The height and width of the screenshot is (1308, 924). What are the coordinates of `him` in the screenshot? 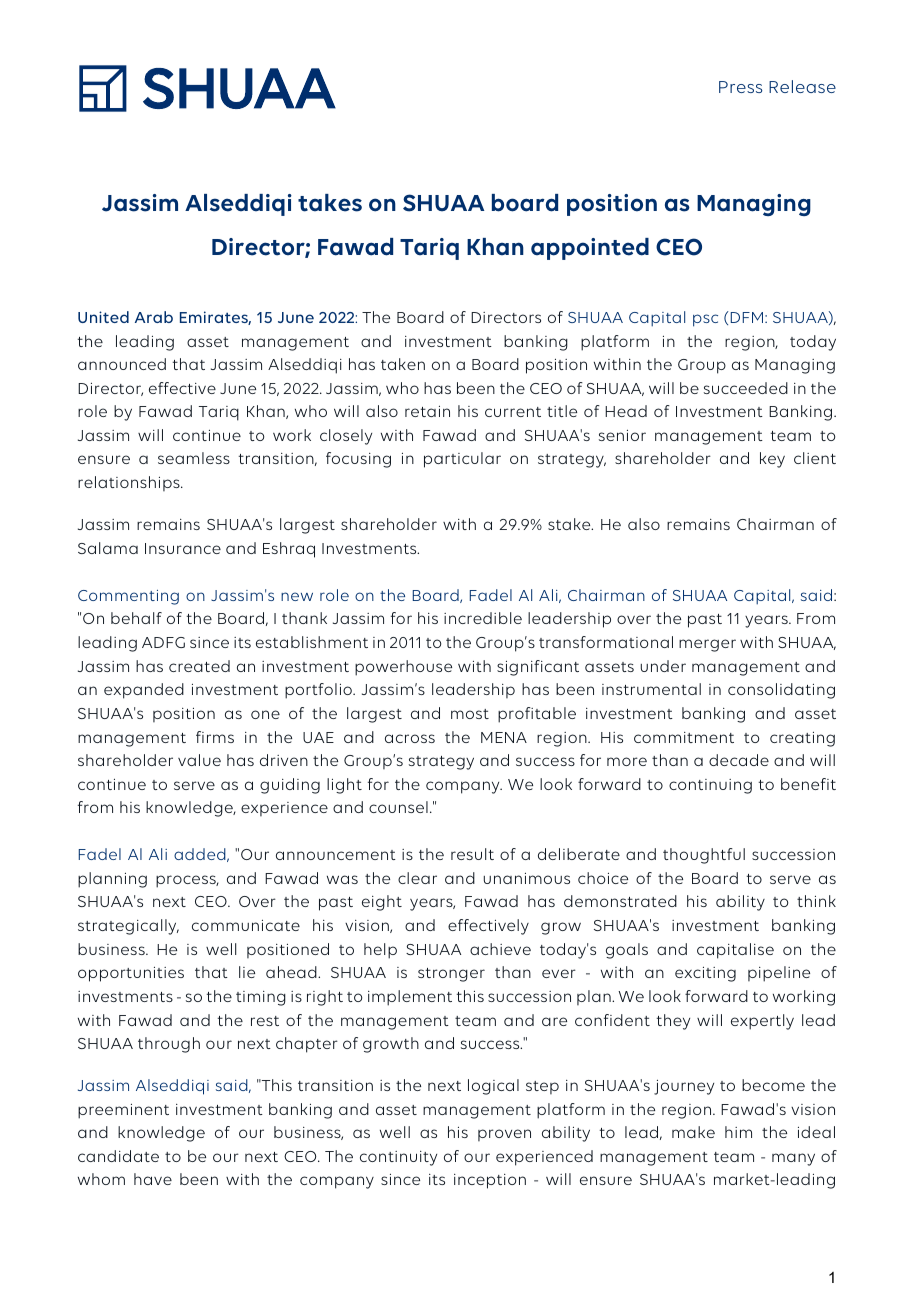 It's located at (738, 1132).
